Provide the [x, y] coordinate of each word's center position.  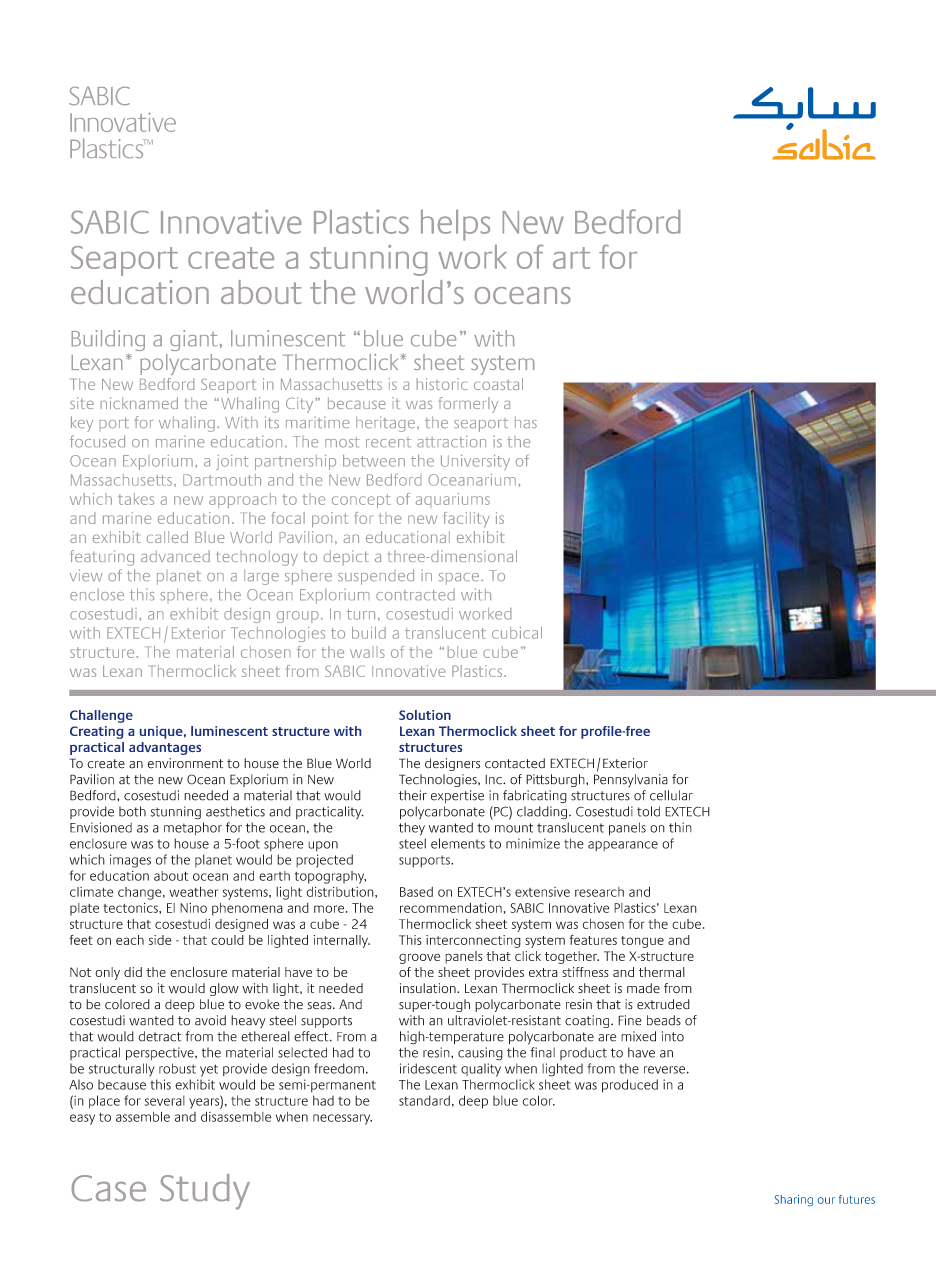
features [593, 940]
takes [136, 499]
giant [193, 340]
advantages [165, 748]
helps [455, 225]
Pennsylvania [631, 780]
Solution [425, 715]
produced [630, 1086]
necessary [342, 1119]
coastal [498, 384]
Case [109, 1188]
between [374, 461]
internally [342, 941]
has [526, 422]
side [160, 940]
